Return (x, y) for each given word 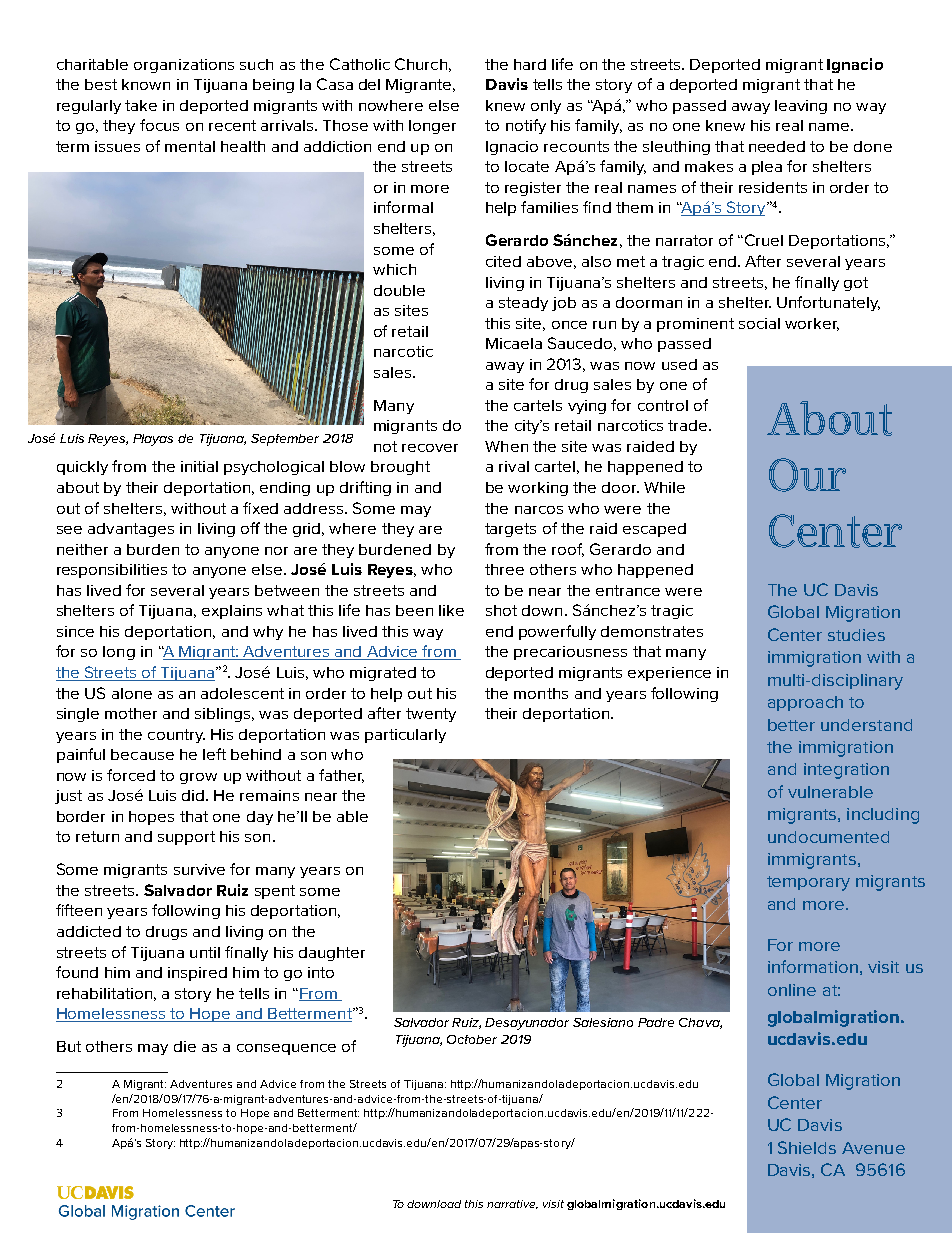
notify (526, 126)
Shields (807, 1147)
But (69, 1046)
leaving (801, 107)
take (141, 105)
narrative (512, 1204)
